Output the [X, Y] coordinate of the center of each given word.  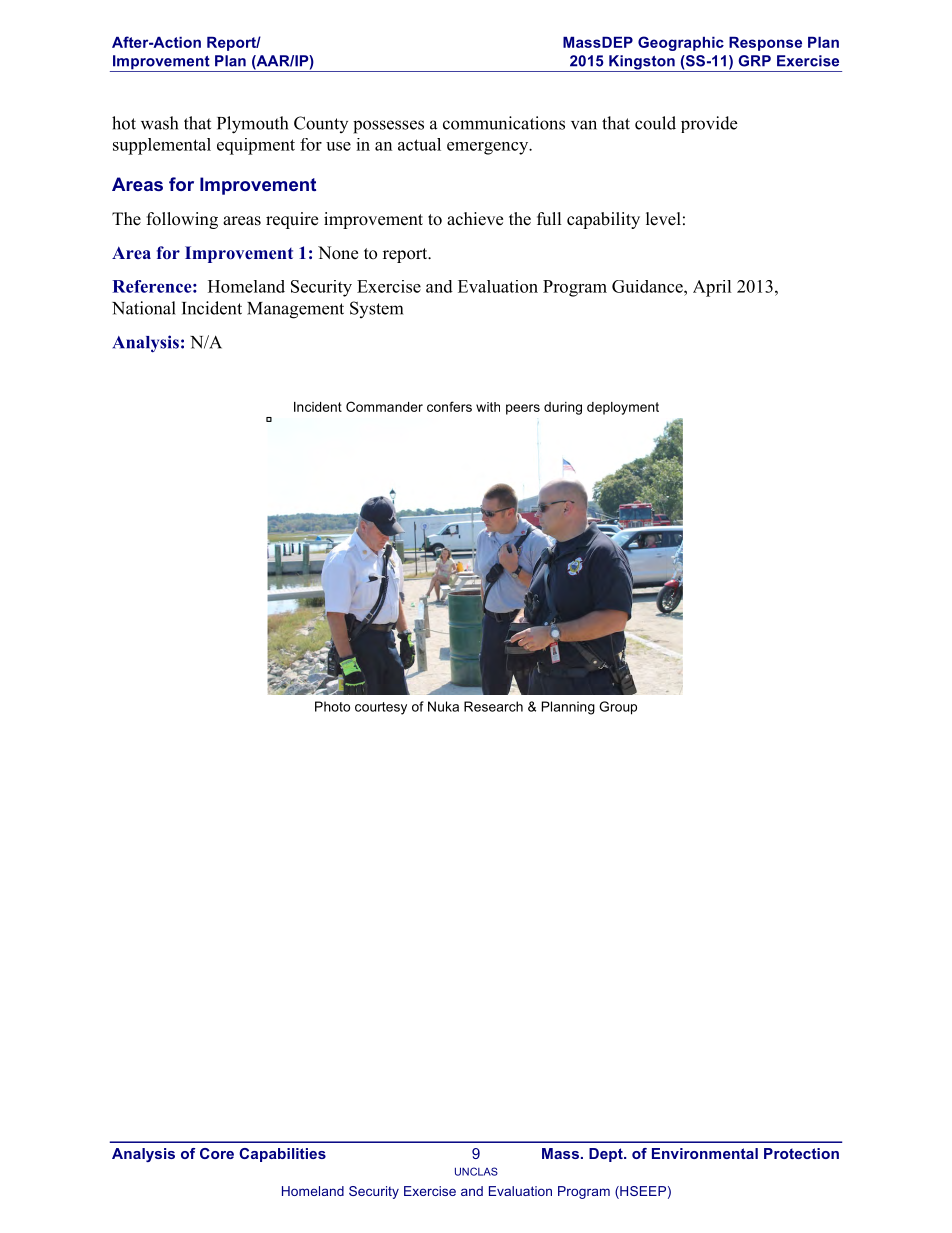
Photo [332, 706]
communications [504, 123]
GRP [754, 61]
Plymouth [252, 125]
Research [493, 706]
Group [618, 708]
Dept [607, 1155]
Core [217, 1153]
